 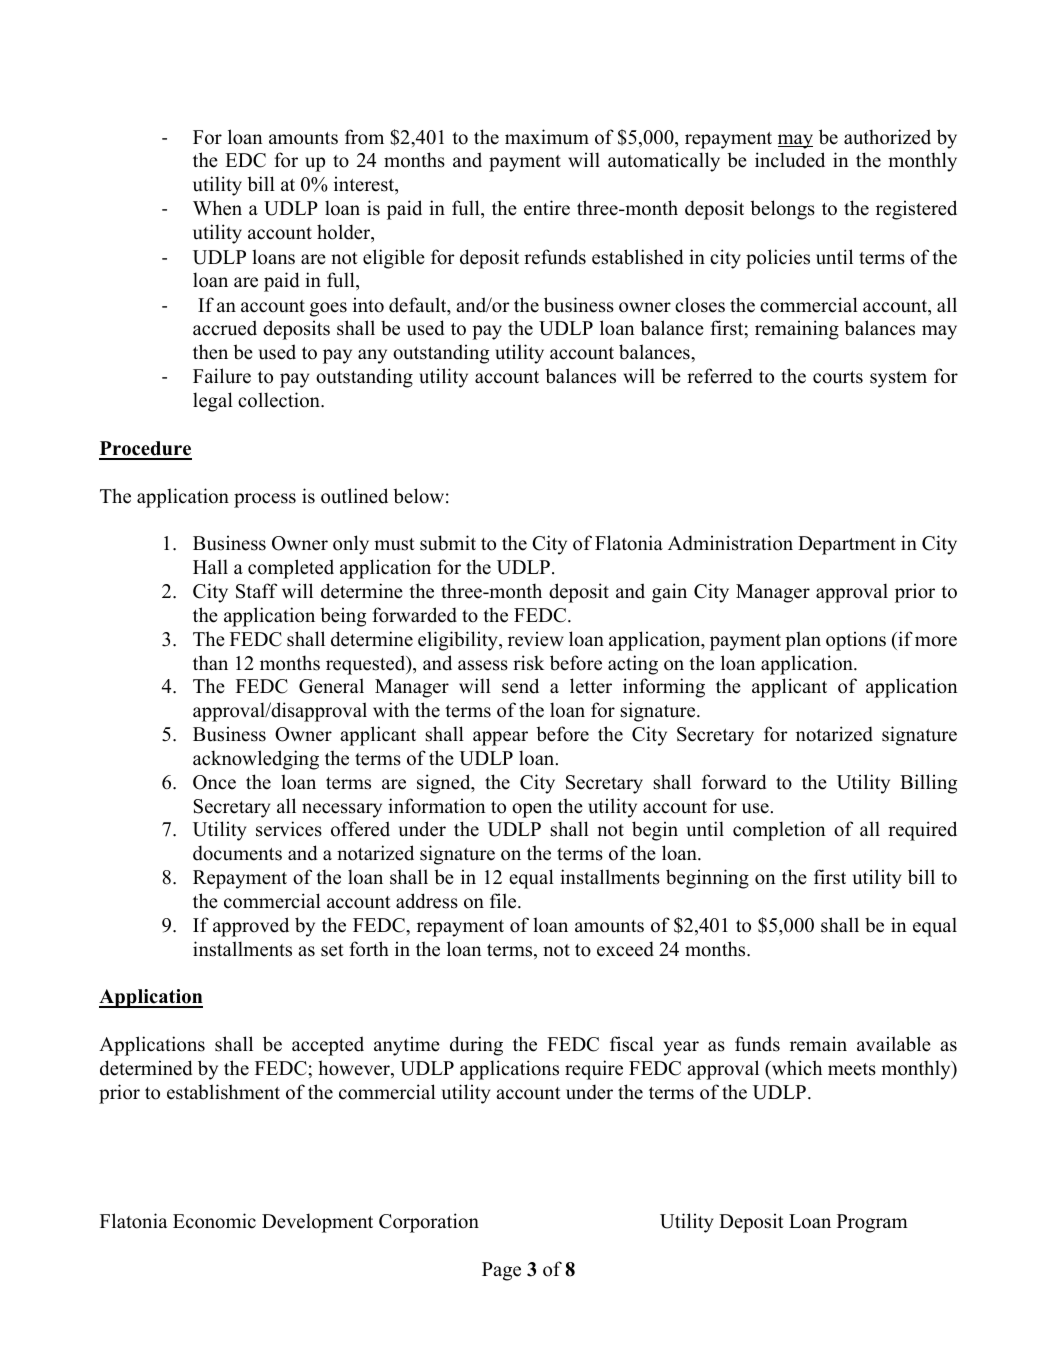 I want to click on file, so click(x=504, y=901).
